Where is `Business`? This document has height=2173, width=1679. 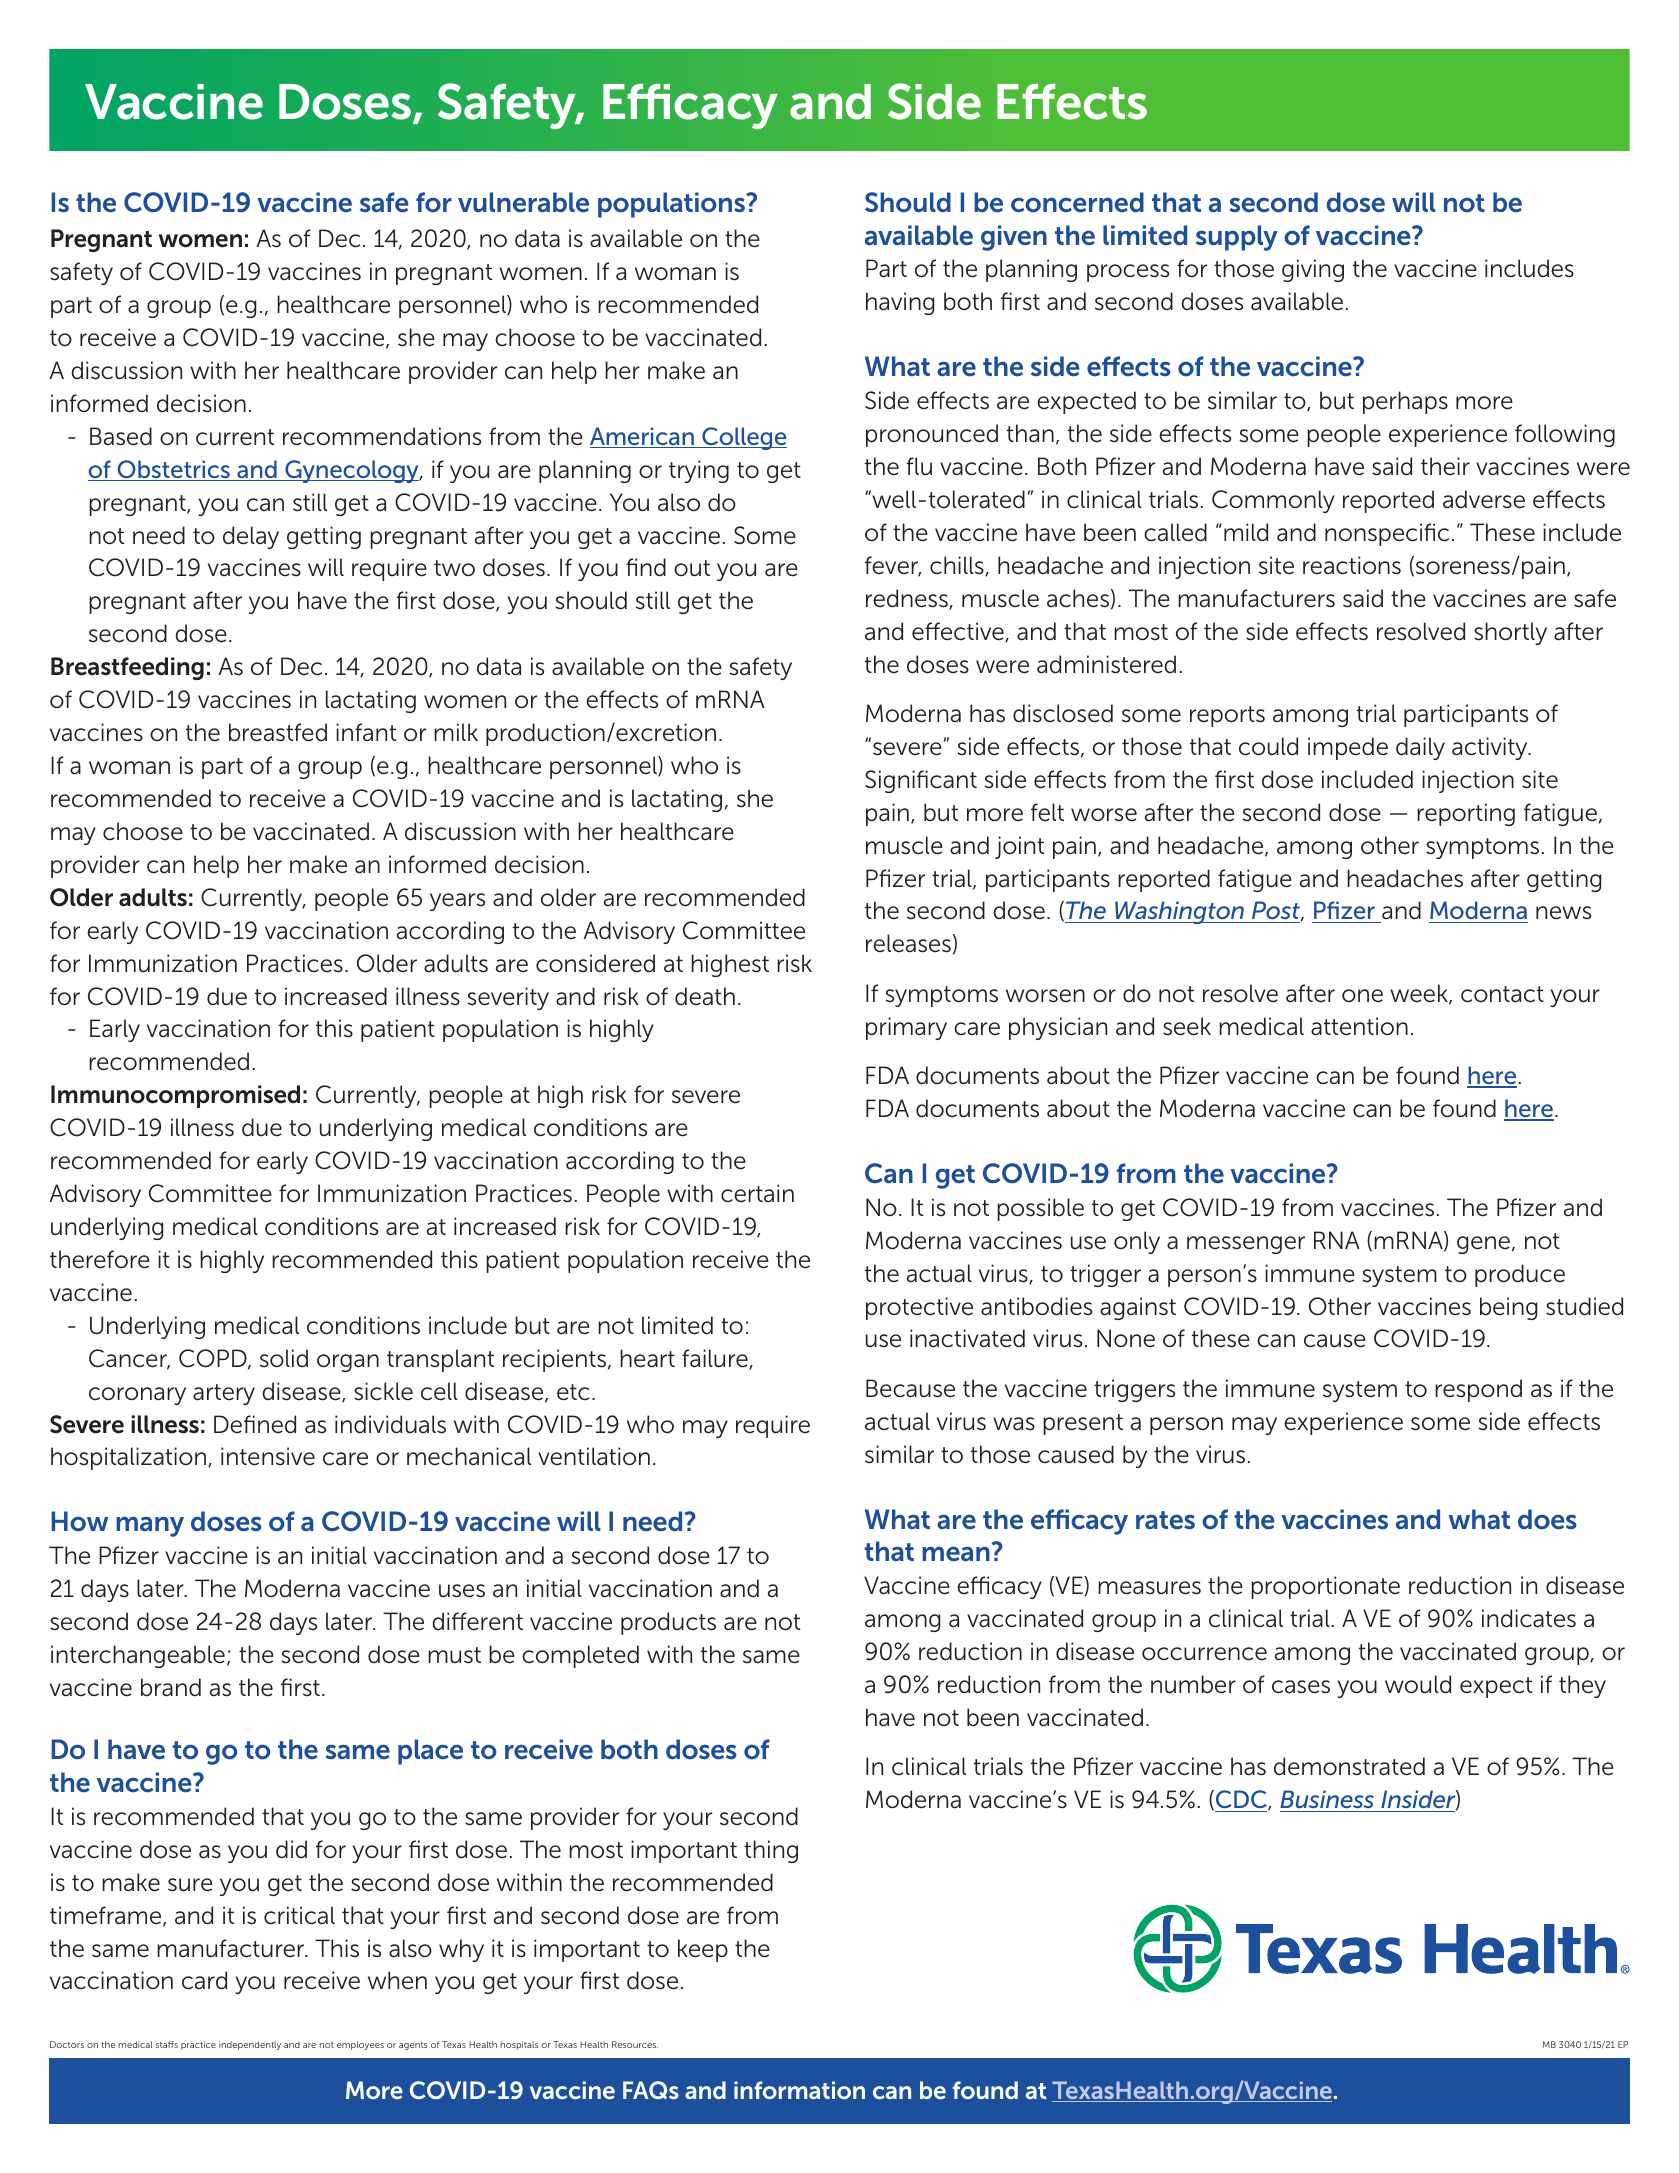
Business is located at coordinates (1328, 1801).
